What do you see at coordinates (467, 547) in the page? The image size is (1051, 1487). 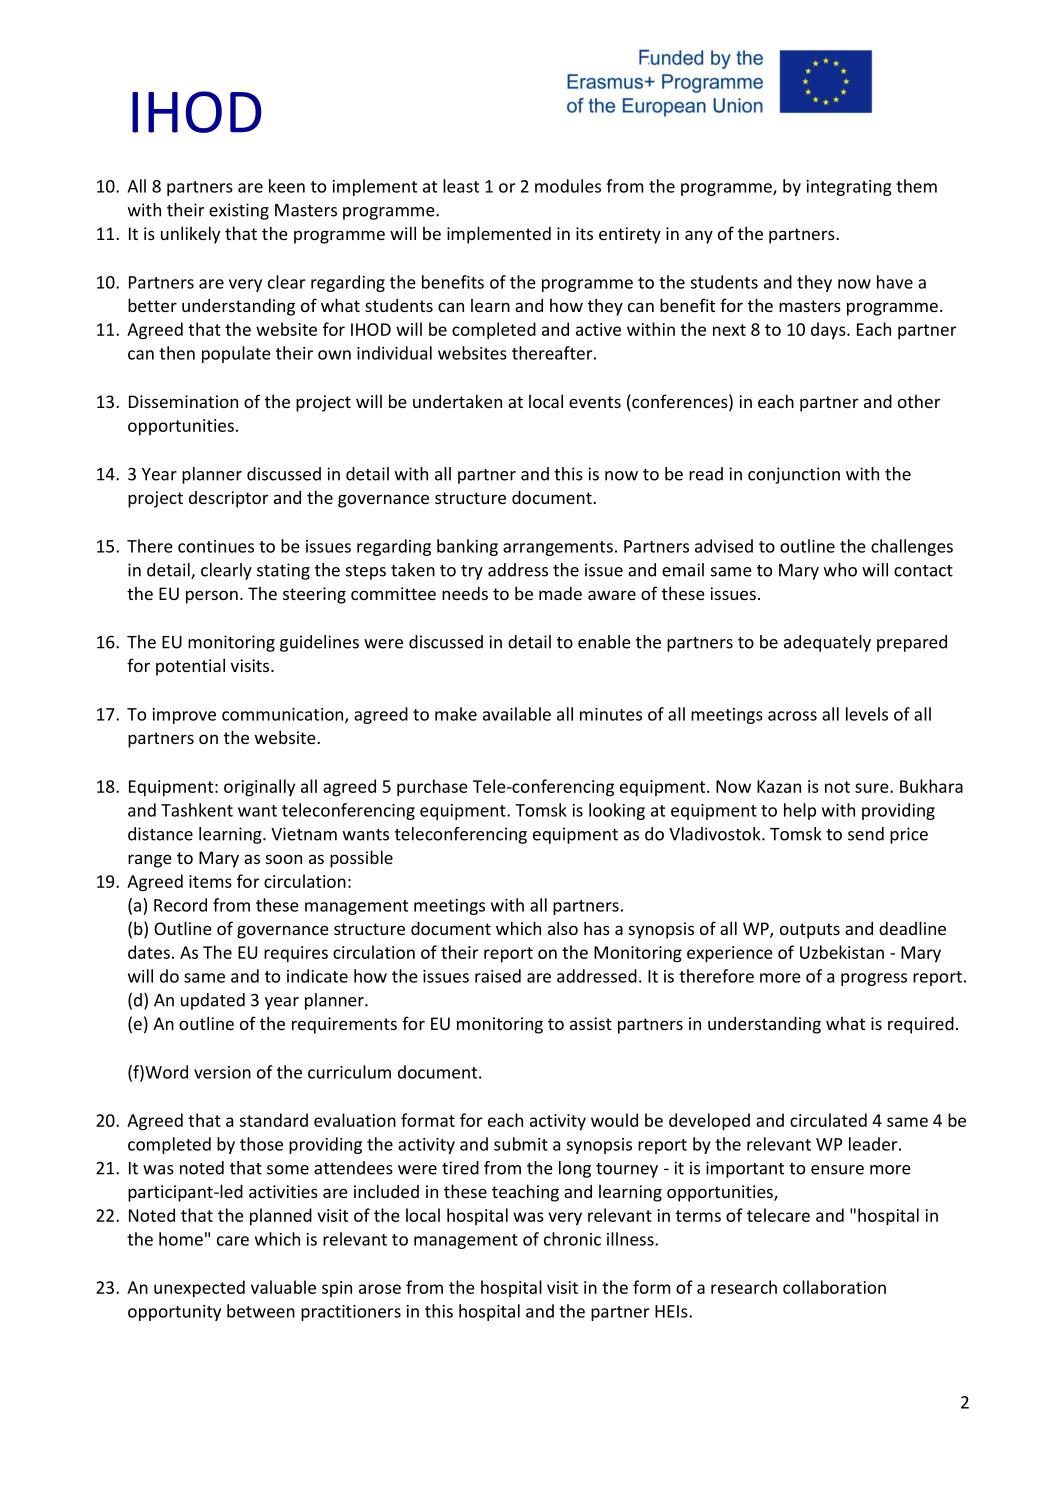 I see `banking` at bounding box center [467, 547].
